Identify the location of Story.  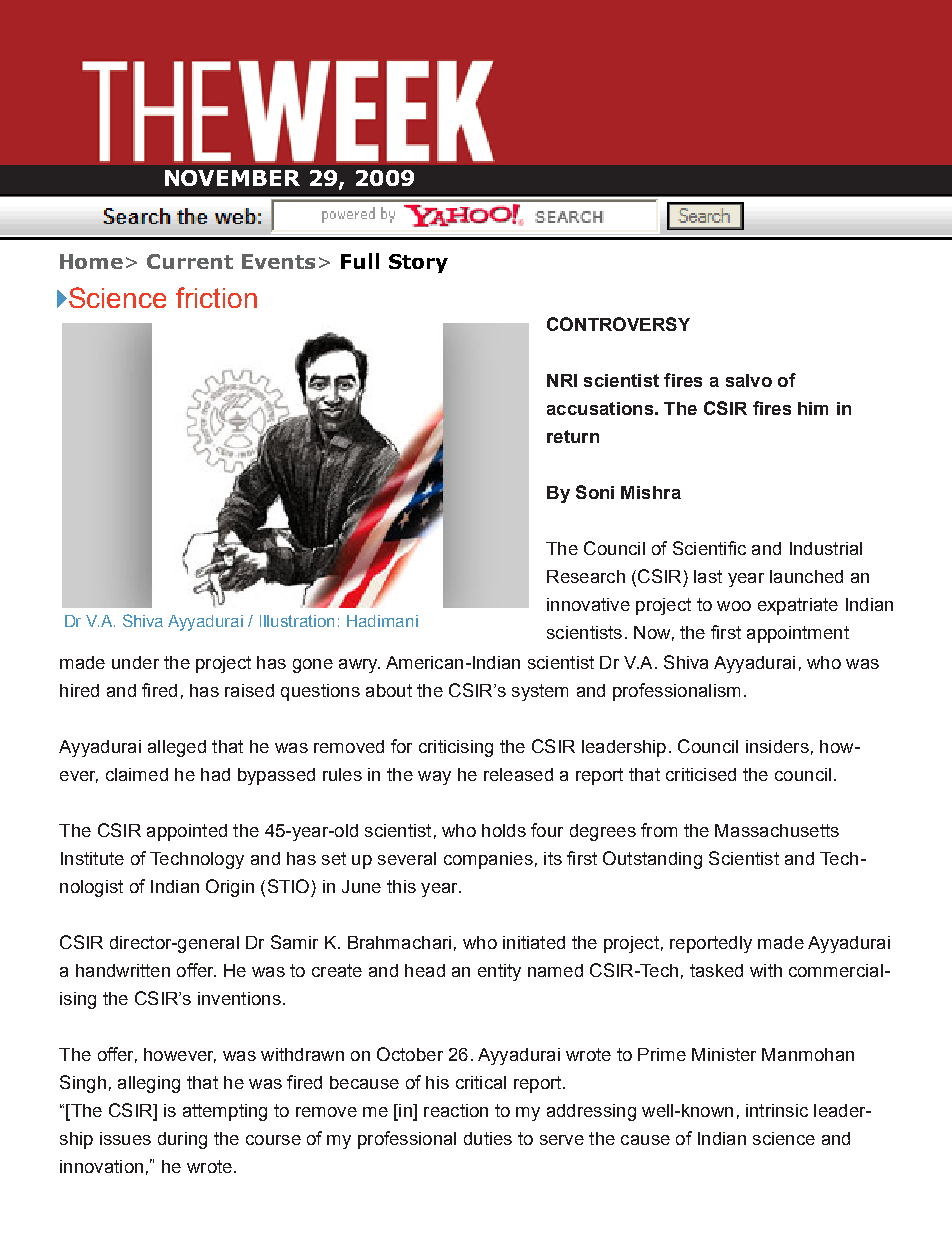
(418, 263).
